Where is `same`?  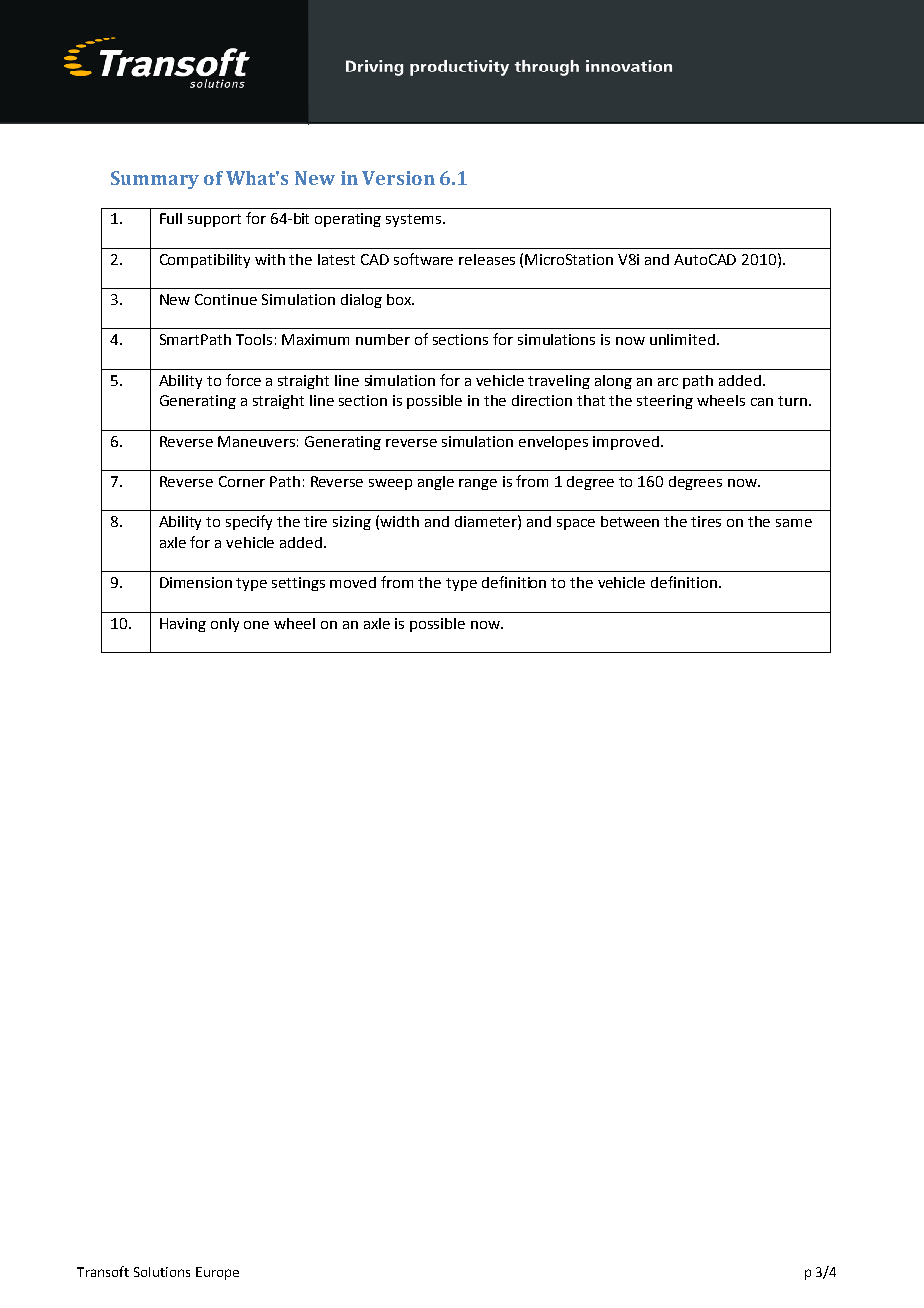
same is located at coordinates (794, 523).
